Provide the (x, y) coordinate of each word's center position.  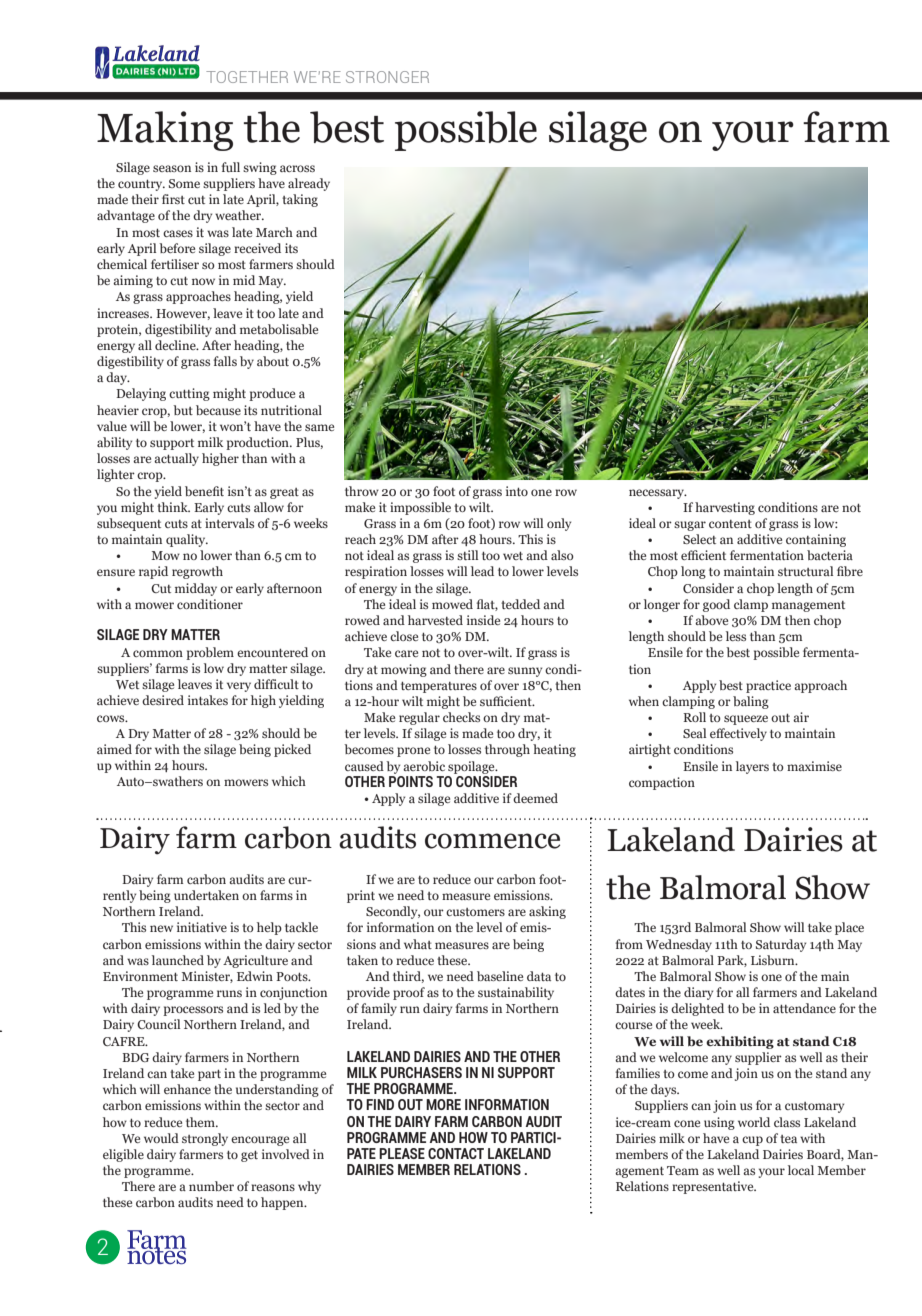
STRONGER (387, 77)
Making (165, 131)
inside (483, 620)
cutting (189, 394)
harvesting (725, 508)
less (736, 636)
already (309, 184)
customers (475, 912)
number (211, 1186)
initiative (202, 927)
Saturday (781, 945)
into (517, 491)
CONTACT (456, 1153)
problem (210, 653)
